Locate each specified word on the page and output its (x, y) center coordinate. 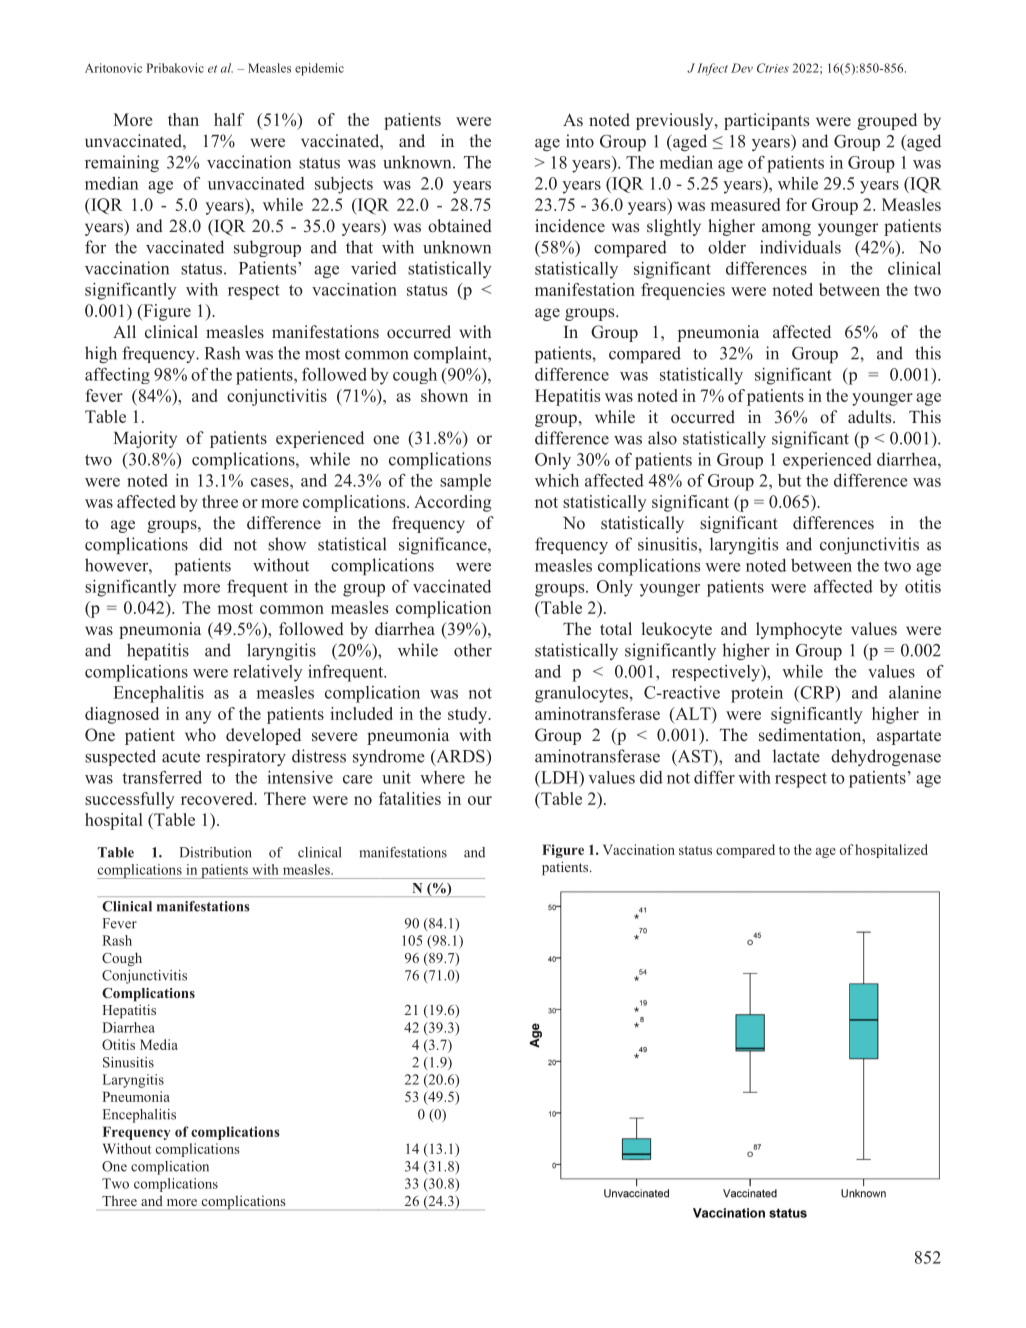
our (480, 800)
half (229, 119)
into (580, 141)
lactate (796, 756)
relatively (268, 673)
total (616, 629)
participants (766, 121)
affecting (117, 375)
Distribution (216, 852)
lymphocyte (799, 630)
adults (871, 417)
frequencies (683, 291)
